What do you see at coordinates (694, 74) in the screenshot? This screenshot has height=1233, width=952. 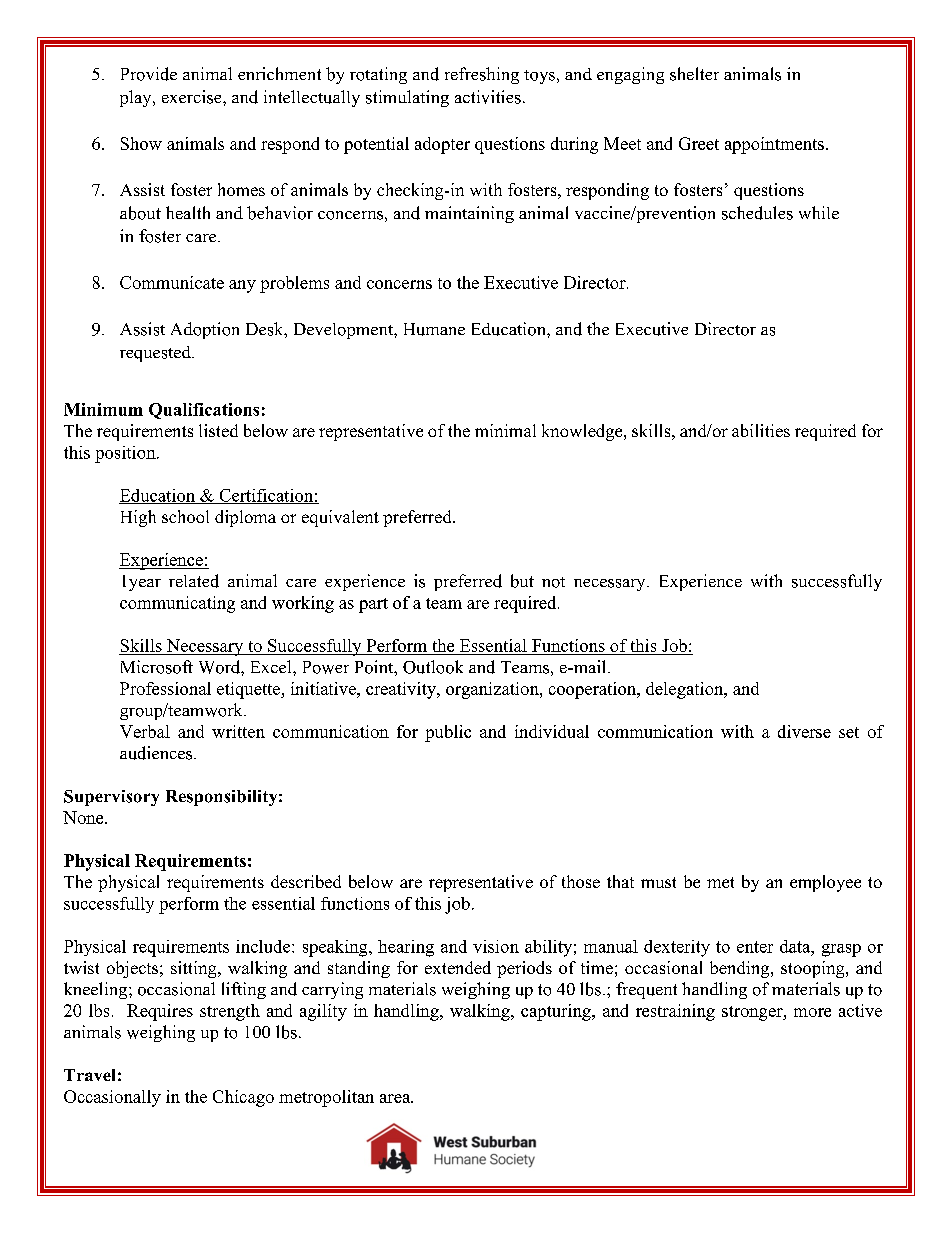 I see `shelter` at bounding box center [694, 74].
